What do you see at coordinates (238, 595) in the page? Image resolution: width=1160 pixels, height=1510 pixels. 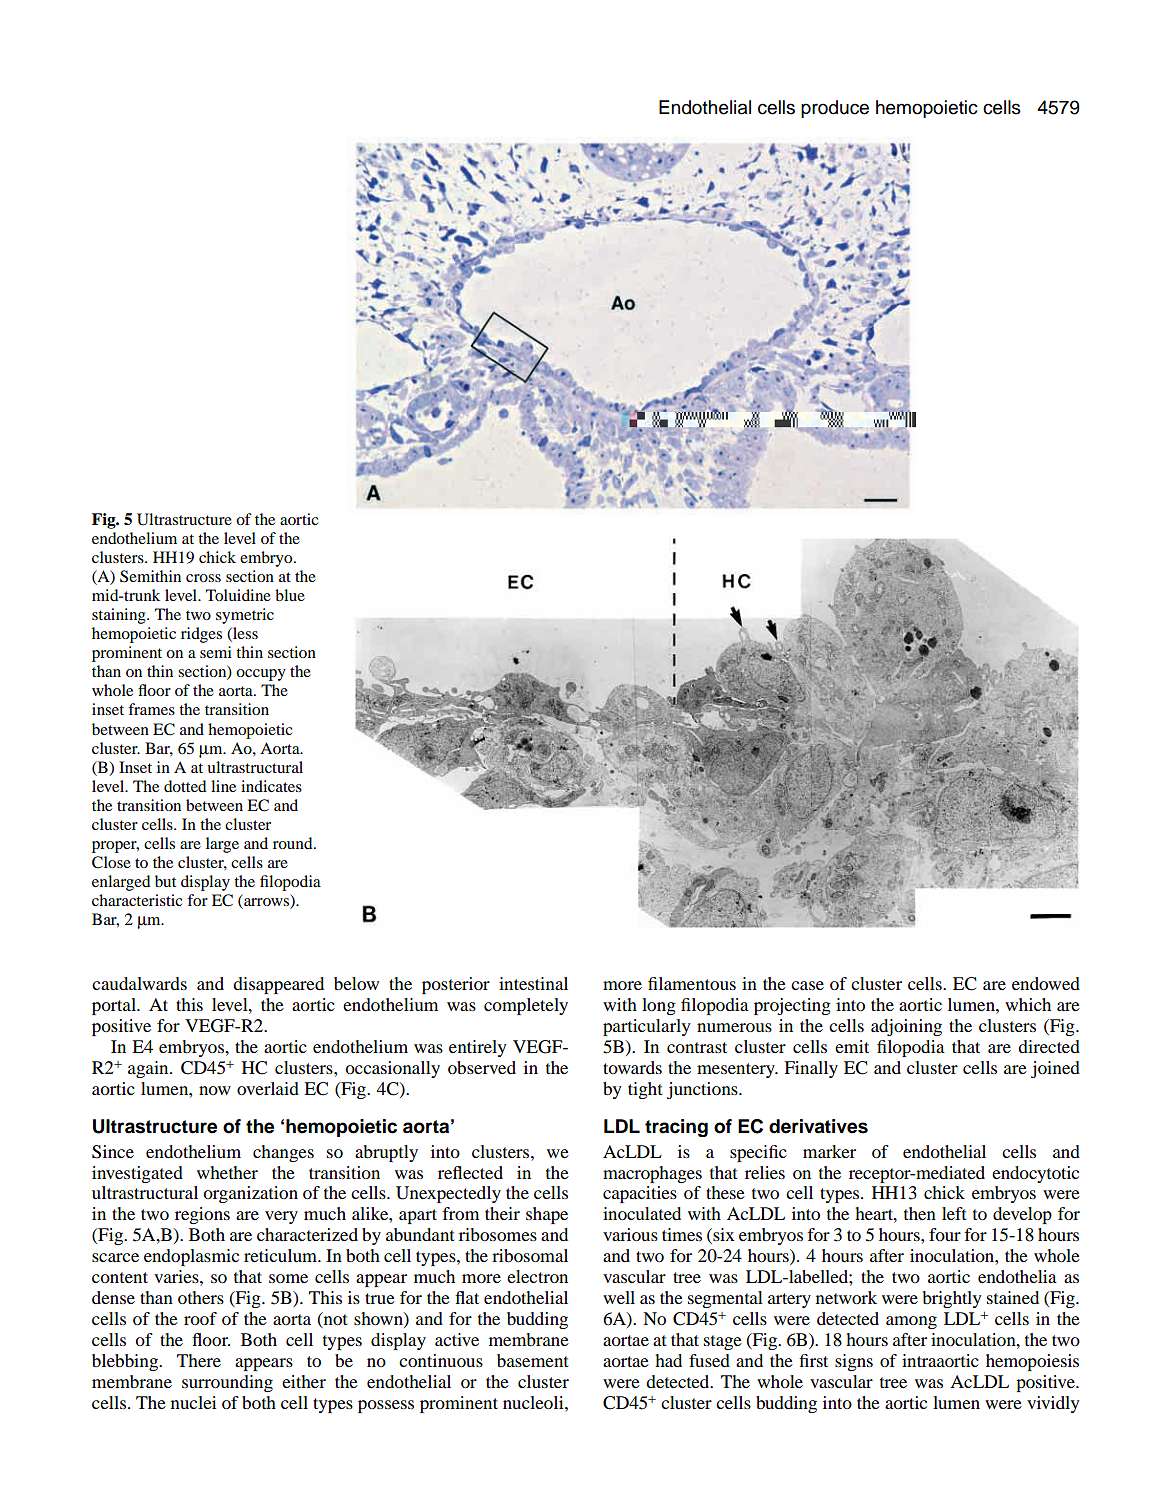 I see `Toluidine` at bounding box center [238, 595].
